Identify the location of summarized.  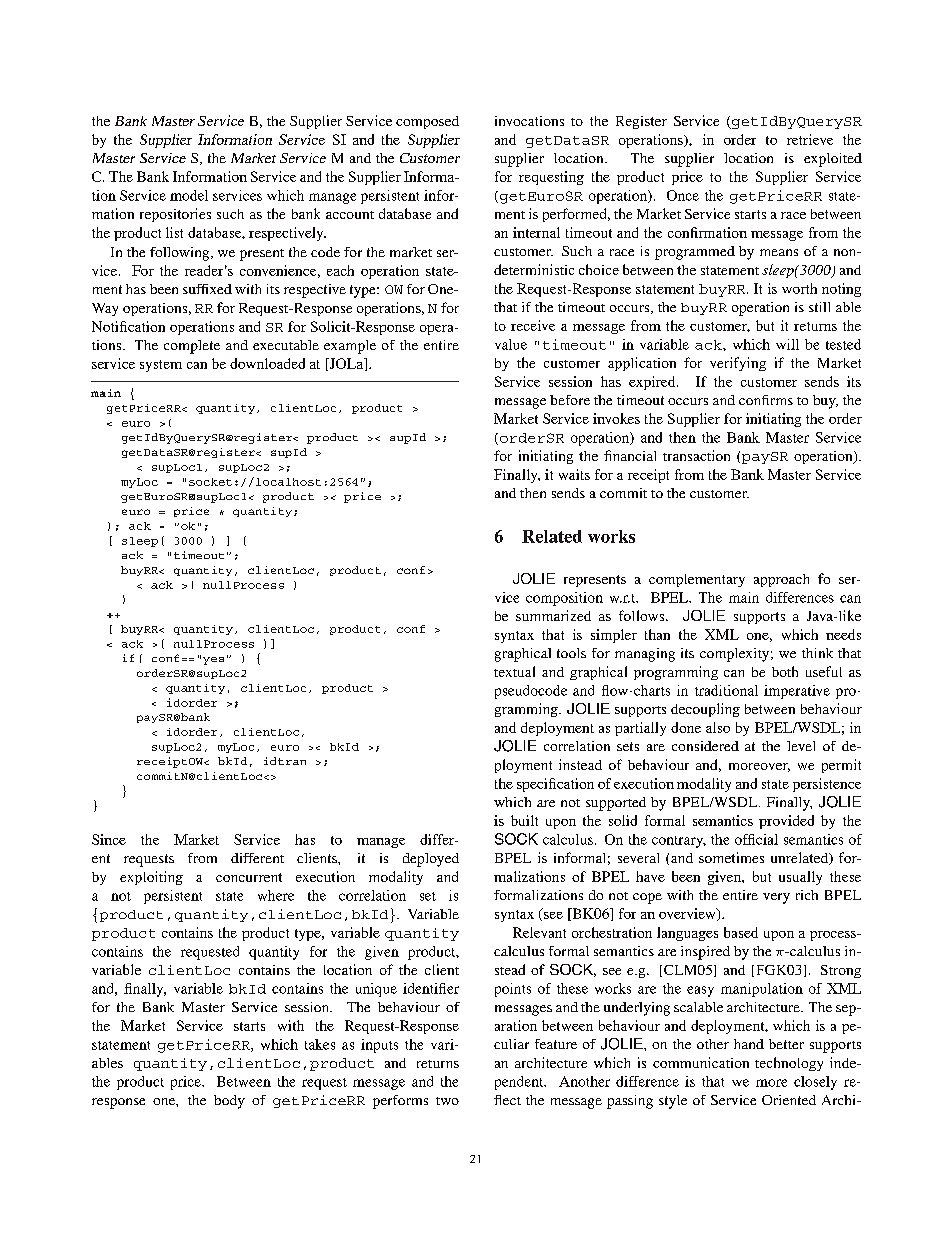
(553, 615).
